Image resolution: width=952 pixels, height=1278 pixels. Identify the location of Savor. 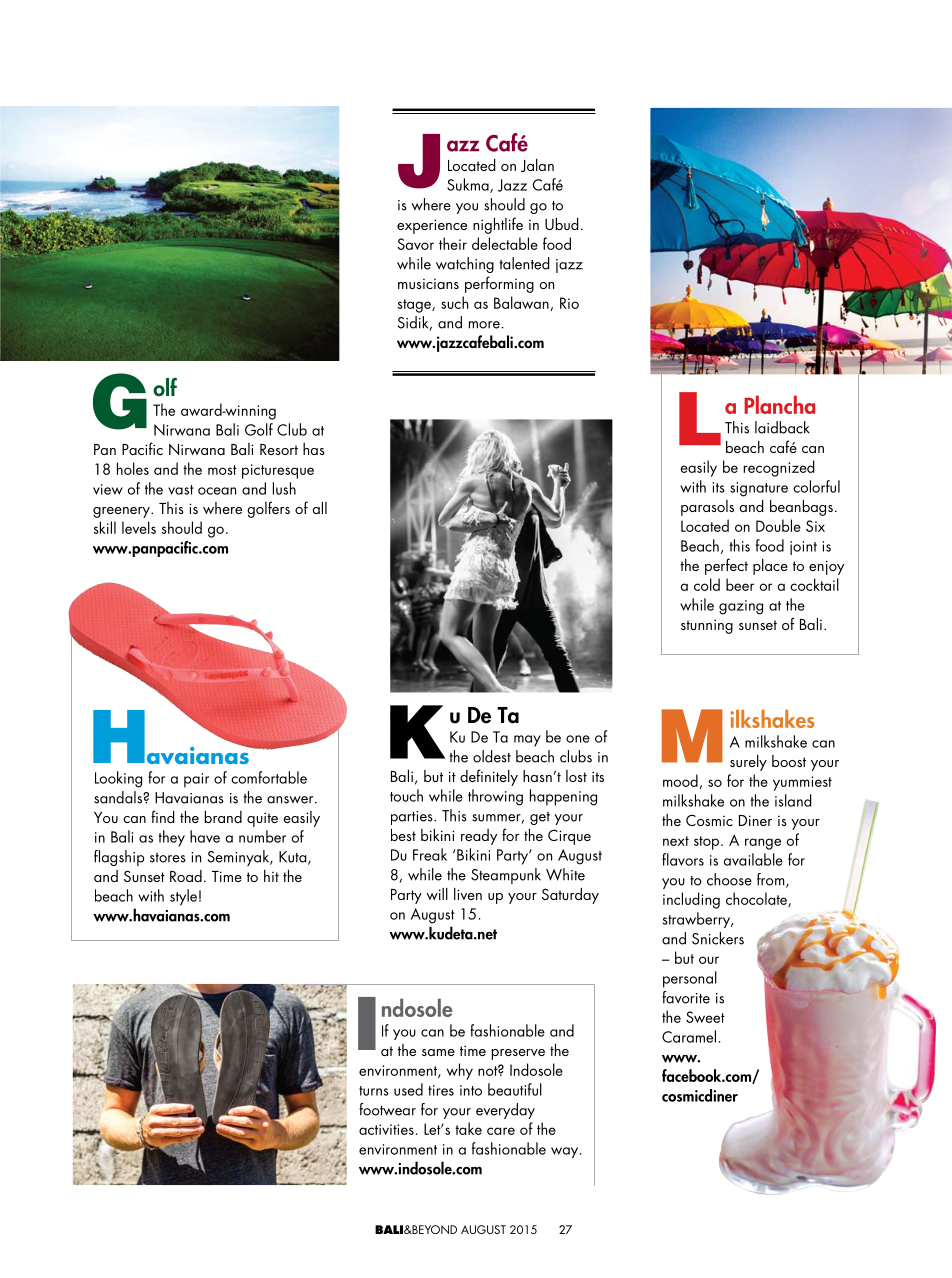
(415, 244).
